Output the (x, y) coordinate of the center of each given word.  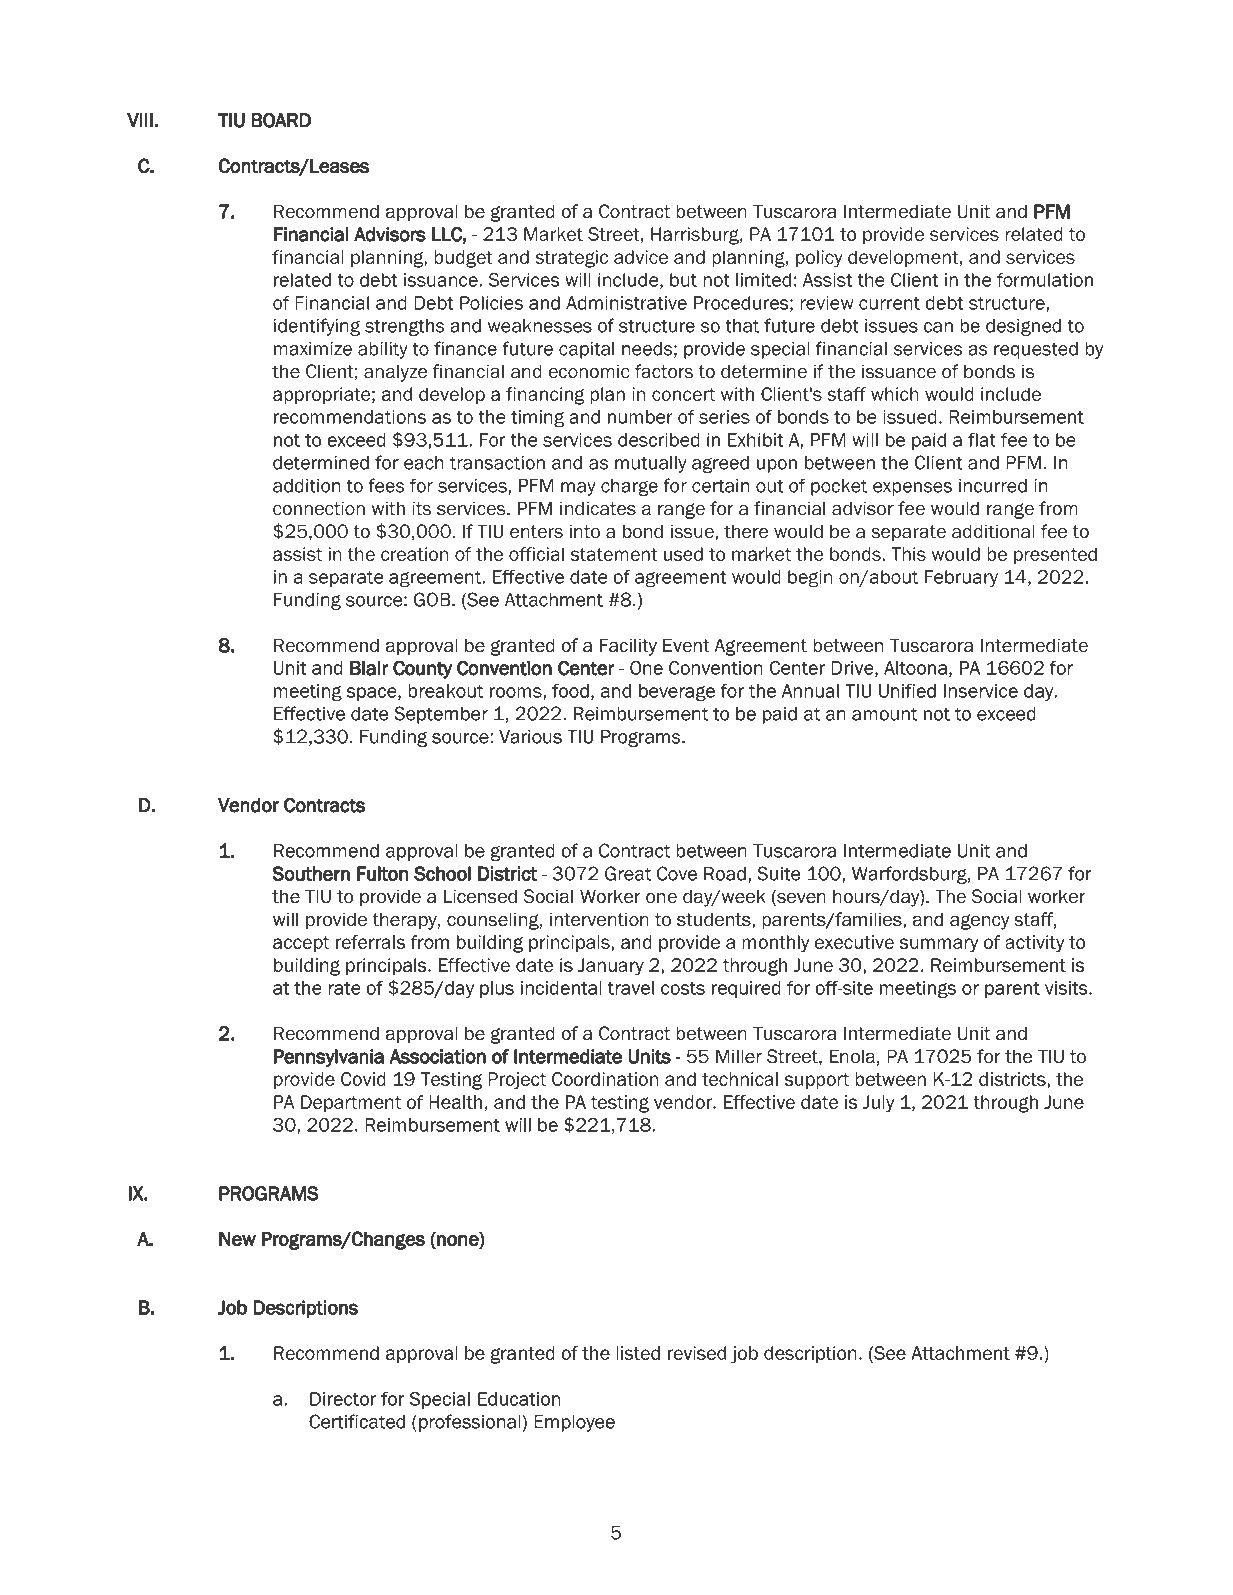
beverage (677, 693)
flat (982, 440)
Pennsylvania (329, 1058)
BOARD (281, 120)
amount (884, 714)
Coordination (605, 1079)
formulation (1045, 280)
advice (641, 257)
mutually (651, 464)
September (441, 715)
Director (343, 1399)
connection (319, 508)
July (878, 1104)
